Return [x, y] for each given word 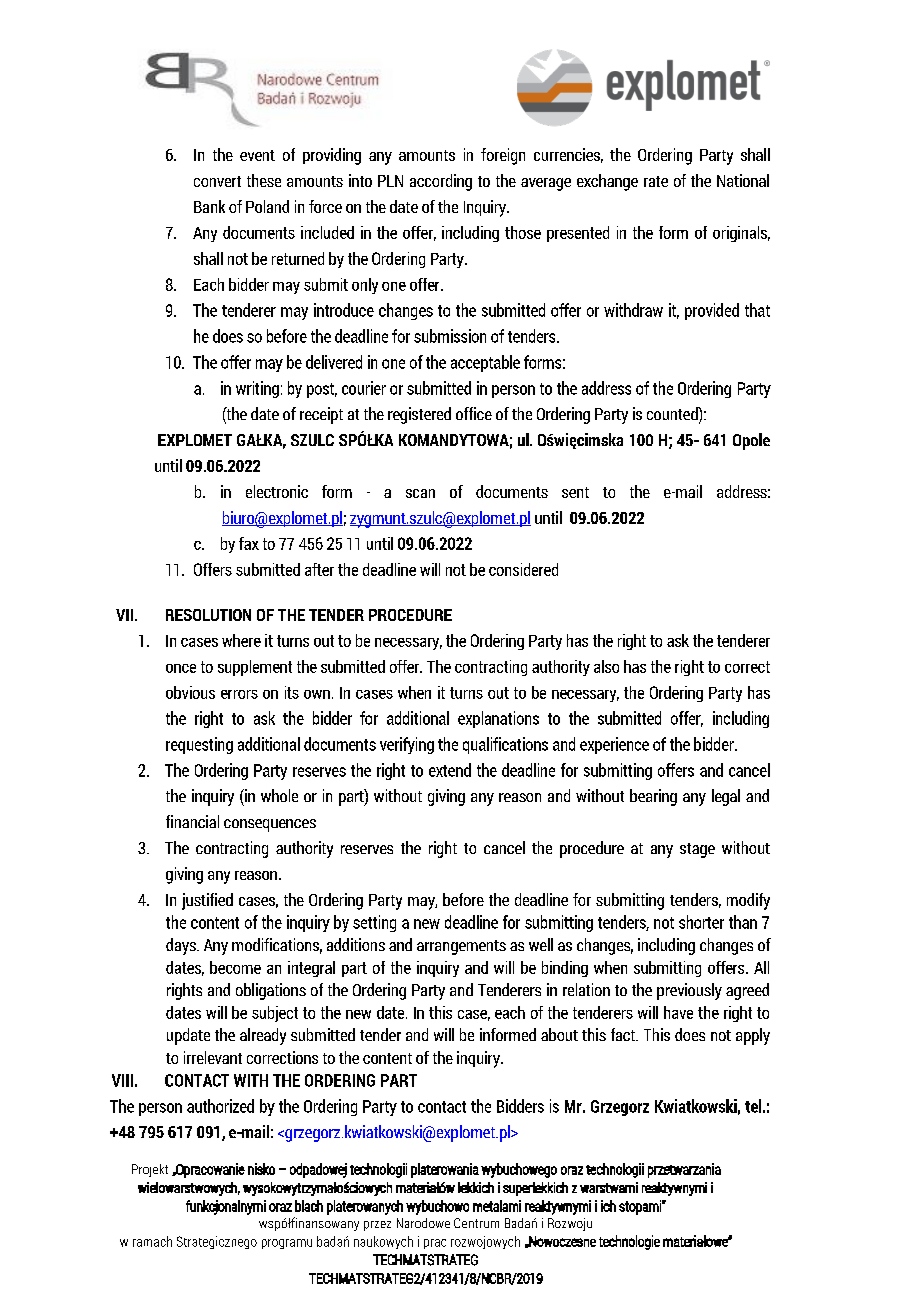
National [743, 180]
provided [712, 311]
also [606, 666]
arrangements [461, 947]
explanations [498, 719]
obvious [190, 692]
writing [257, 389]
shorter [701, 922]
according [441, 182]
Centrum [476, 1223]
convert [217, 181]
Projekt [150, 1170]
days [182, 946]
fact [624, 1034]
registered [419, 415]
